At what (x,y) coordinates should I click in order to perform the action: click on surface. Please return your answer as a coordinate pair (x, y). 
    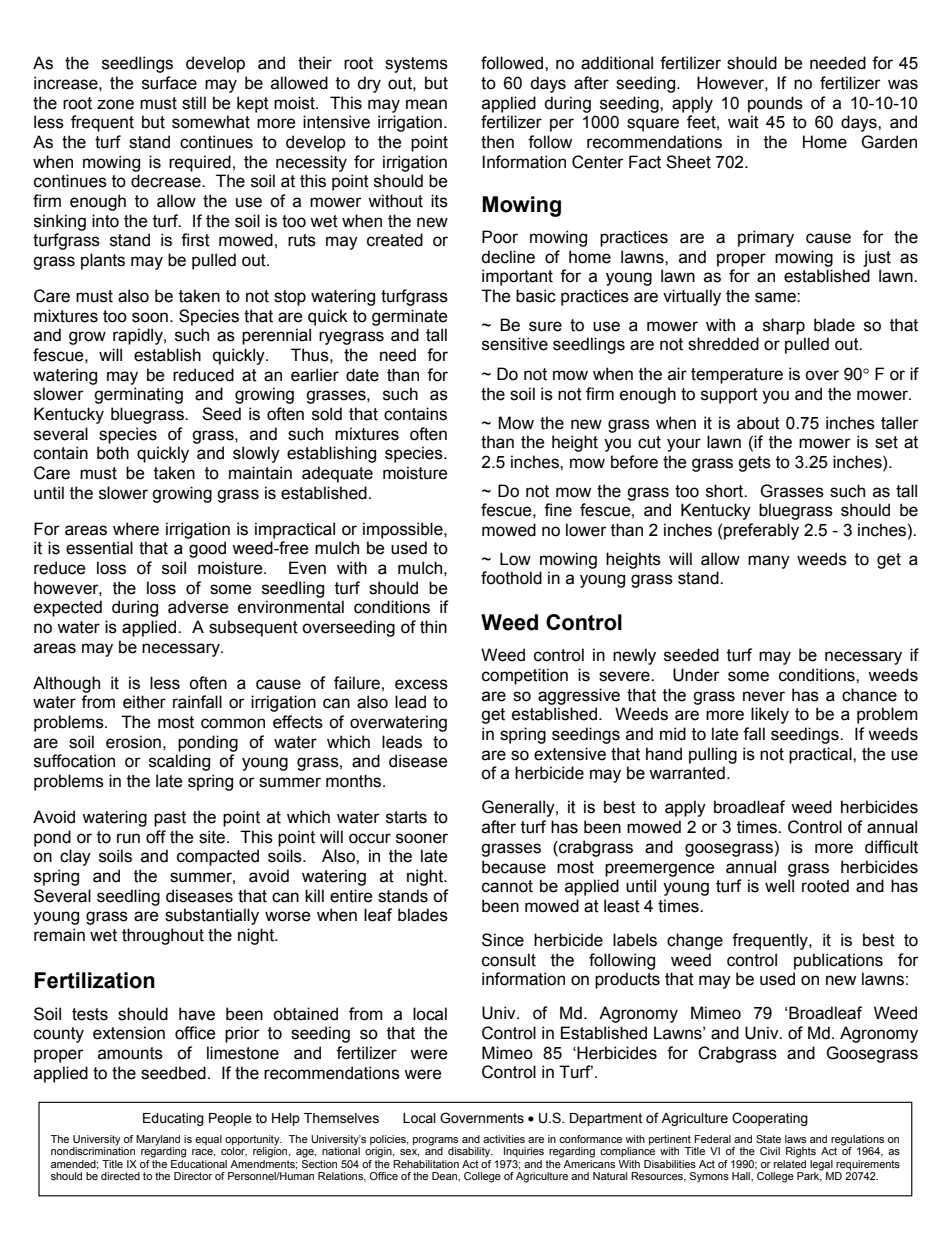
    Looking at the image, I should click on (169, 83).
